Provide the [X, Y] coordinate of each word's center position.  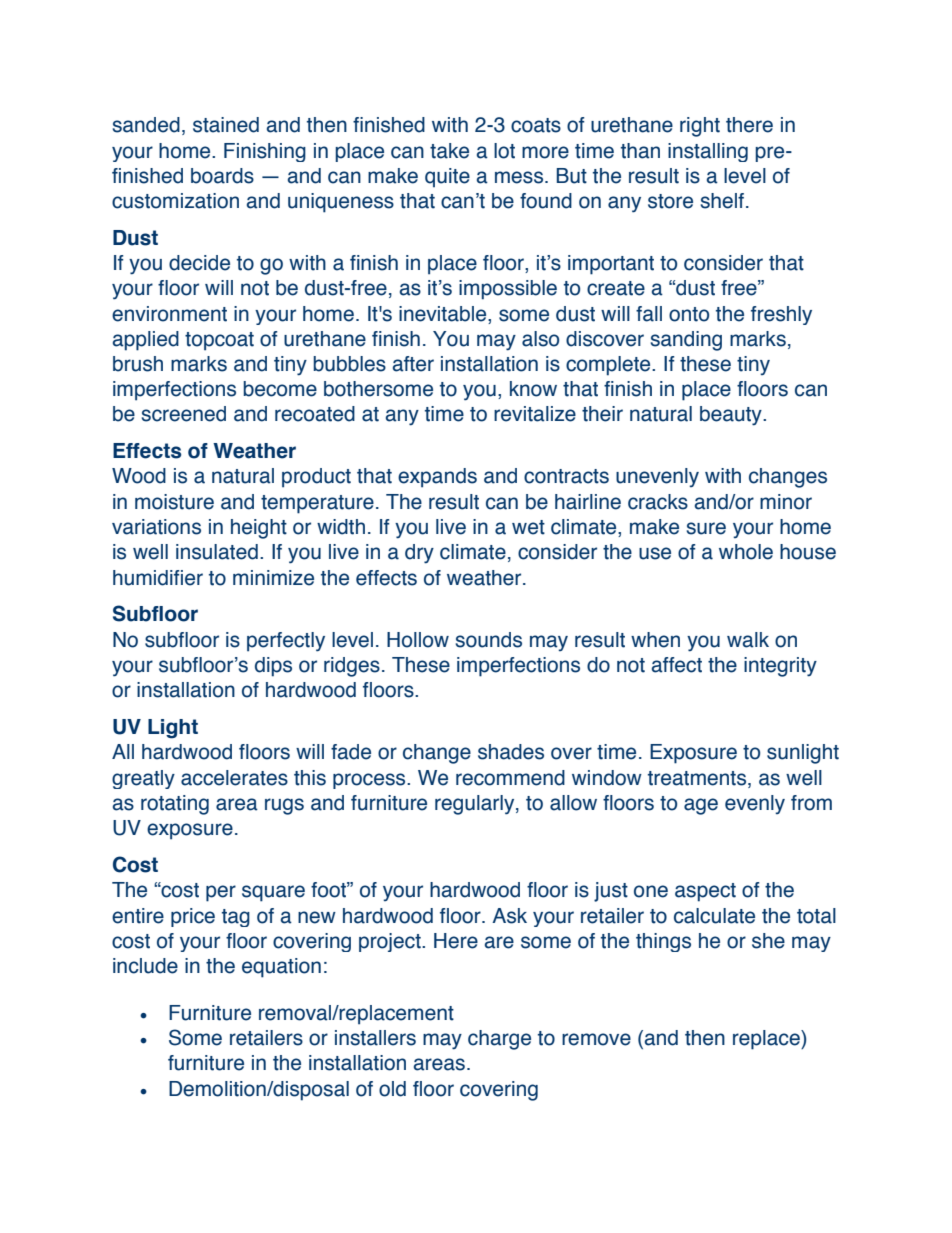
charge [499, 1040]
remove [596, 1039]
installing [708, 152]
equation [281, 968]
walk [748, 640]
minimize [273, 578]
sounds [488, 640]
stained [226, 125]
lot [504, 151]
